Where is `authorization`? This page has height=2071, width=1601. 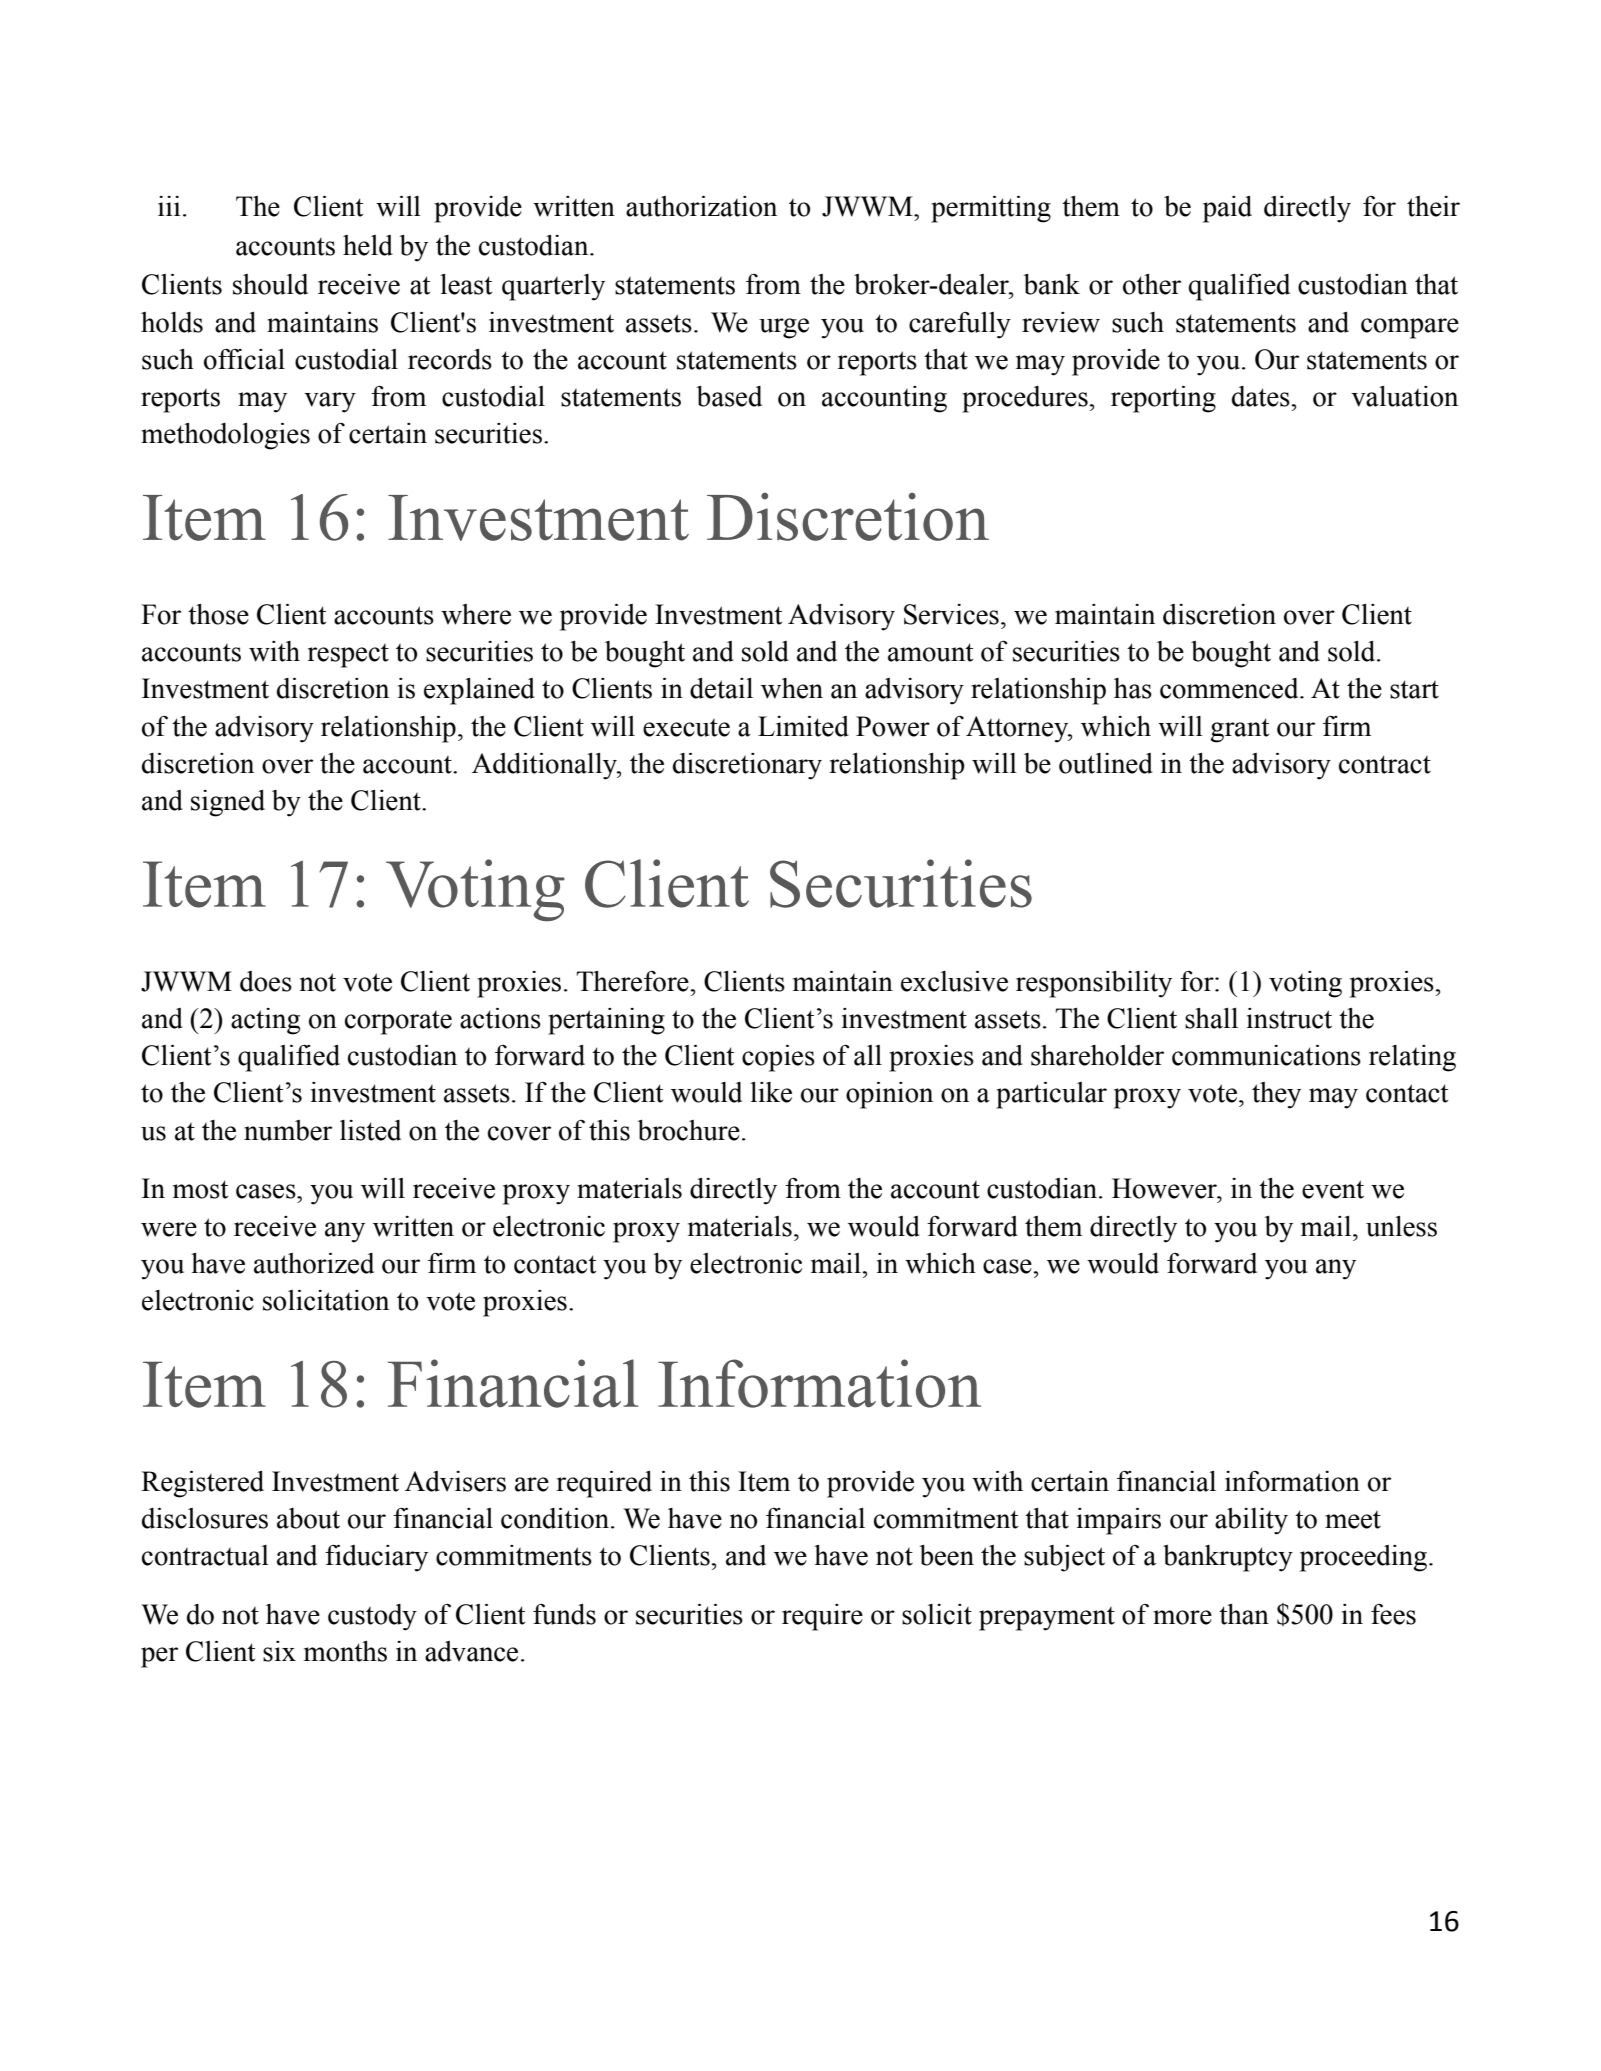 authorization is located at coordinates (701, 206).
